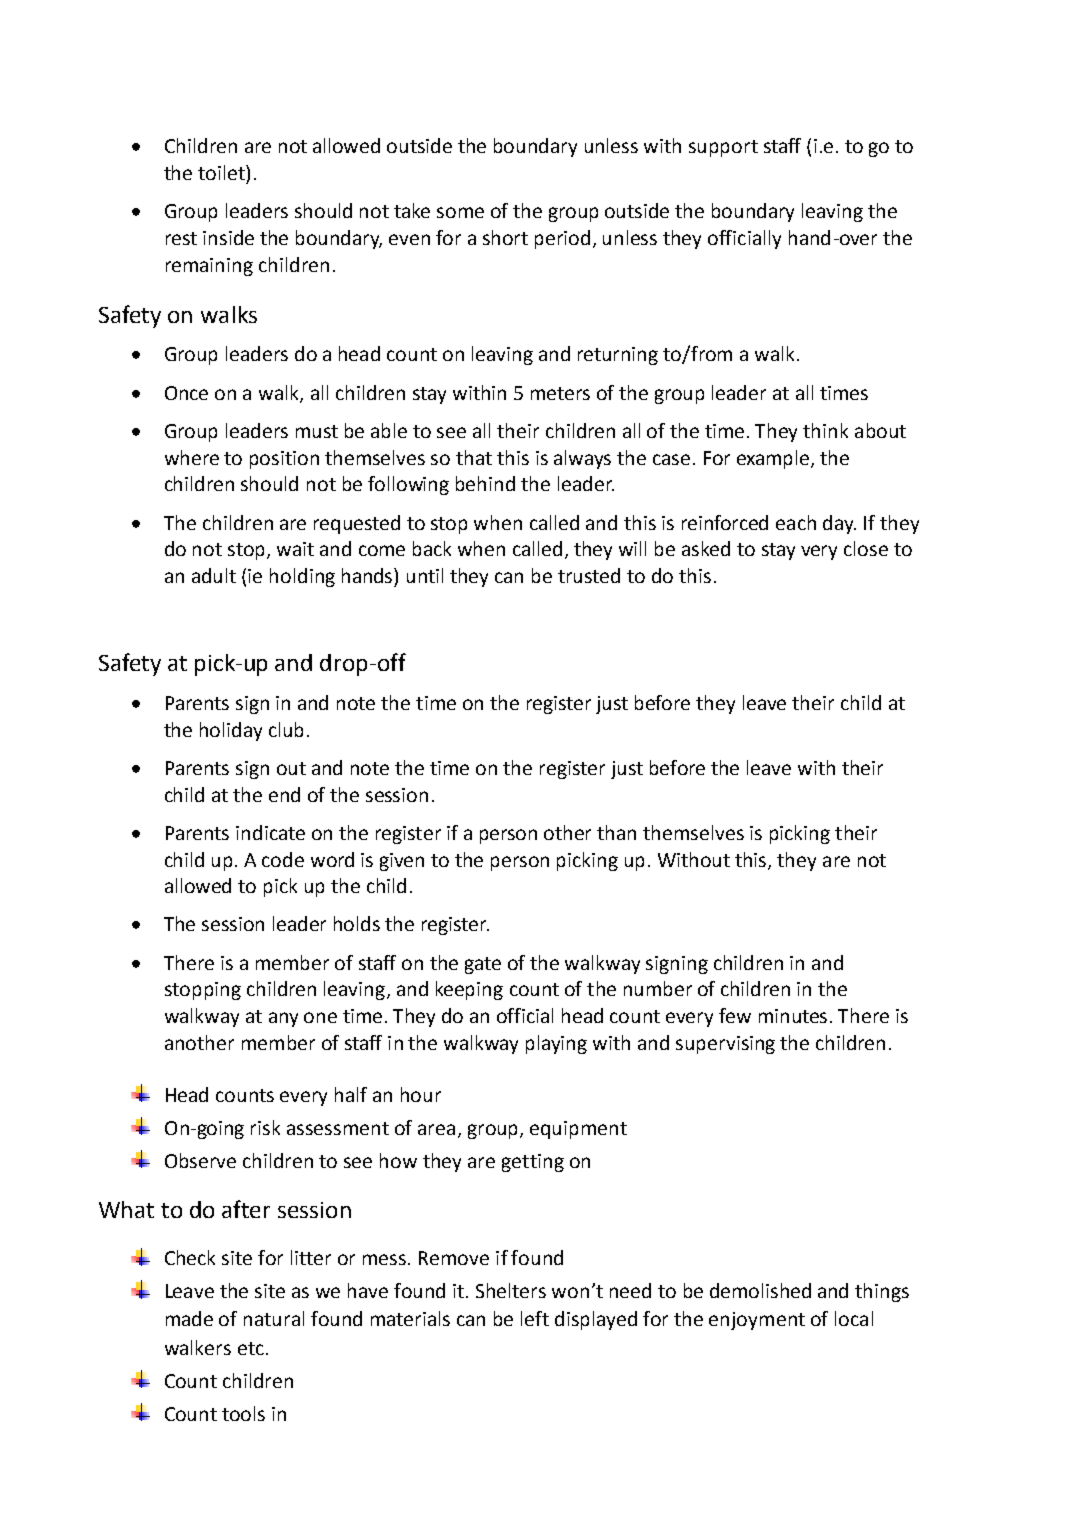  Describe the element at coordinates (283, 1019) in the screenshot. I see `any` at that location.
